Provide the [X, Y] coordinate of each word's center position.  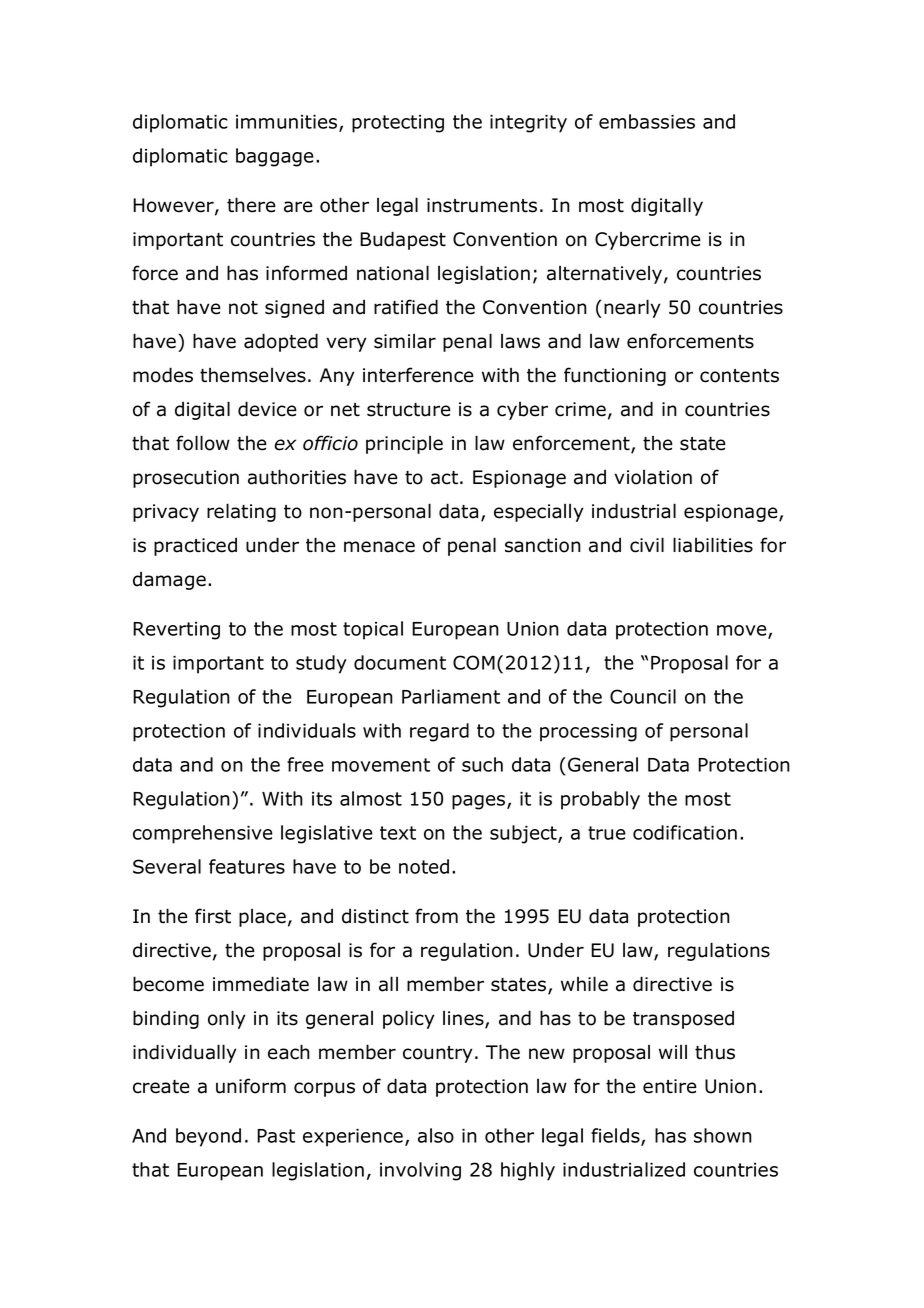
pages [480, 802]
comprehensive [203, 834]
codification [685, 832]
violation [653, 477]
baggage [275, 157]
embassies [647, 121]
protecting [398, 124]
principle [404, 445]
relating [241, 512]
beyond [208, 1137]
